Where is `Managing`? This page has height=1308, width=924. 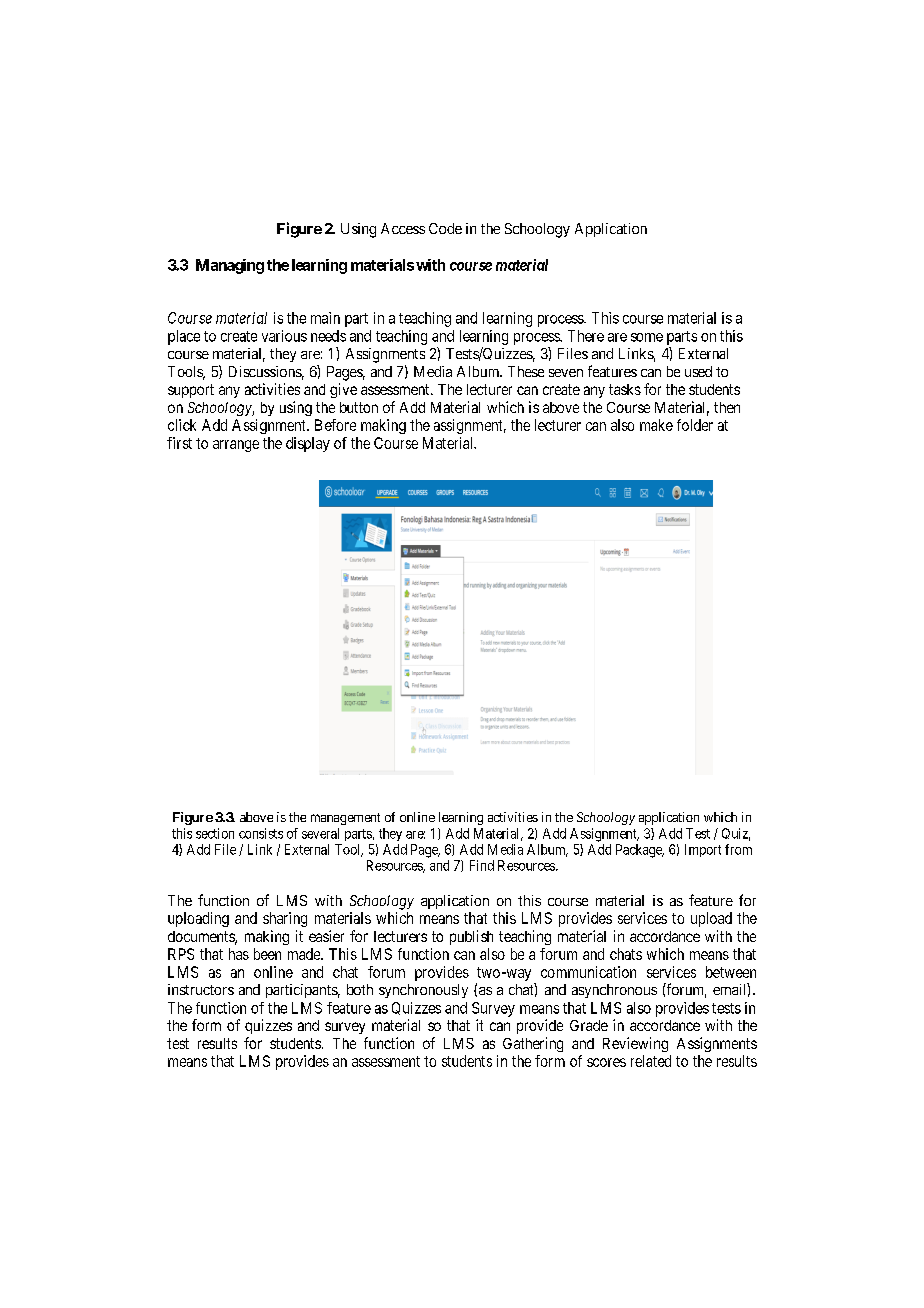
Managing is located at coordinates (230, 266).
